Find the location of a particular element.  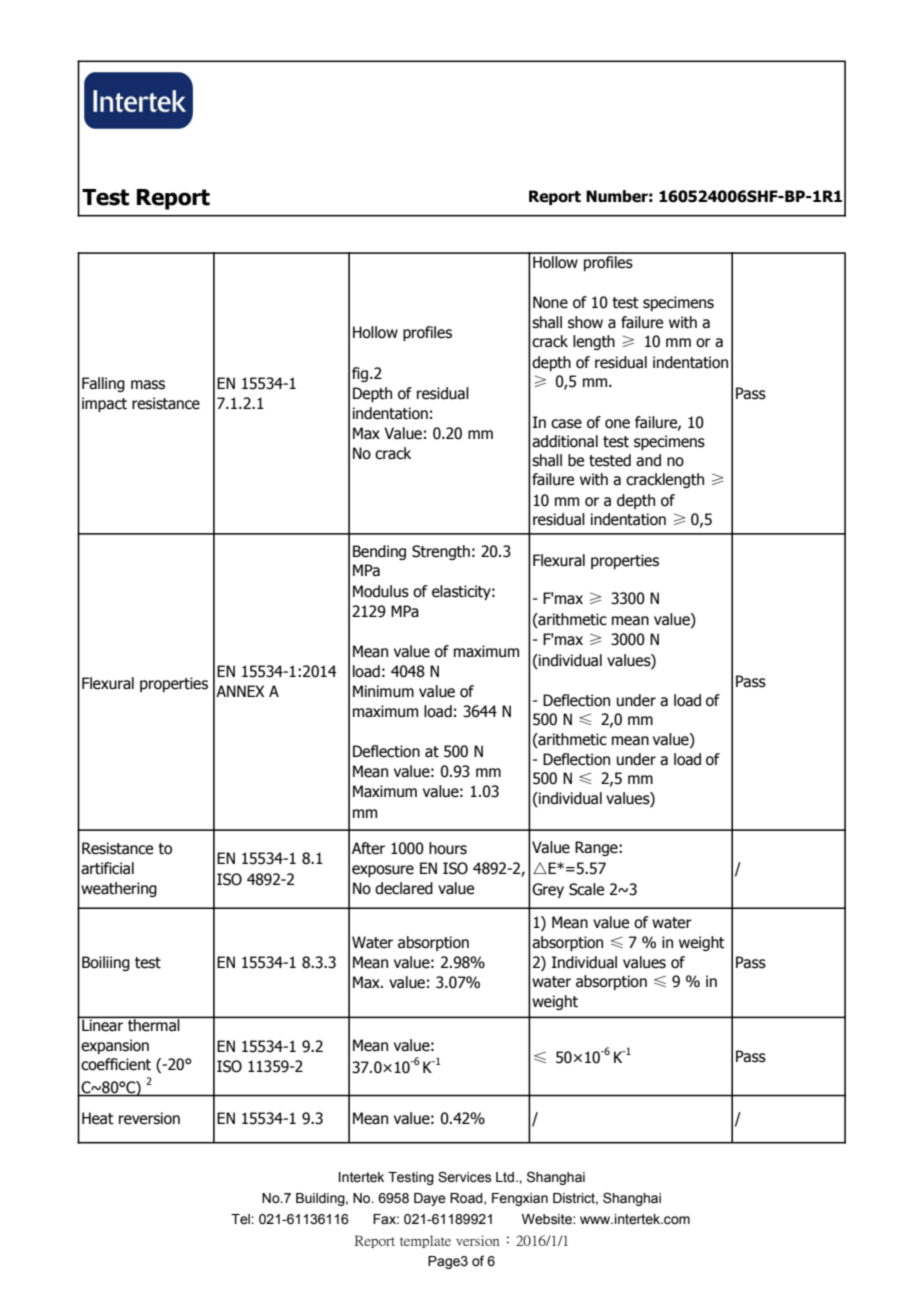

Tel is located at coordinates (241, 1219).
